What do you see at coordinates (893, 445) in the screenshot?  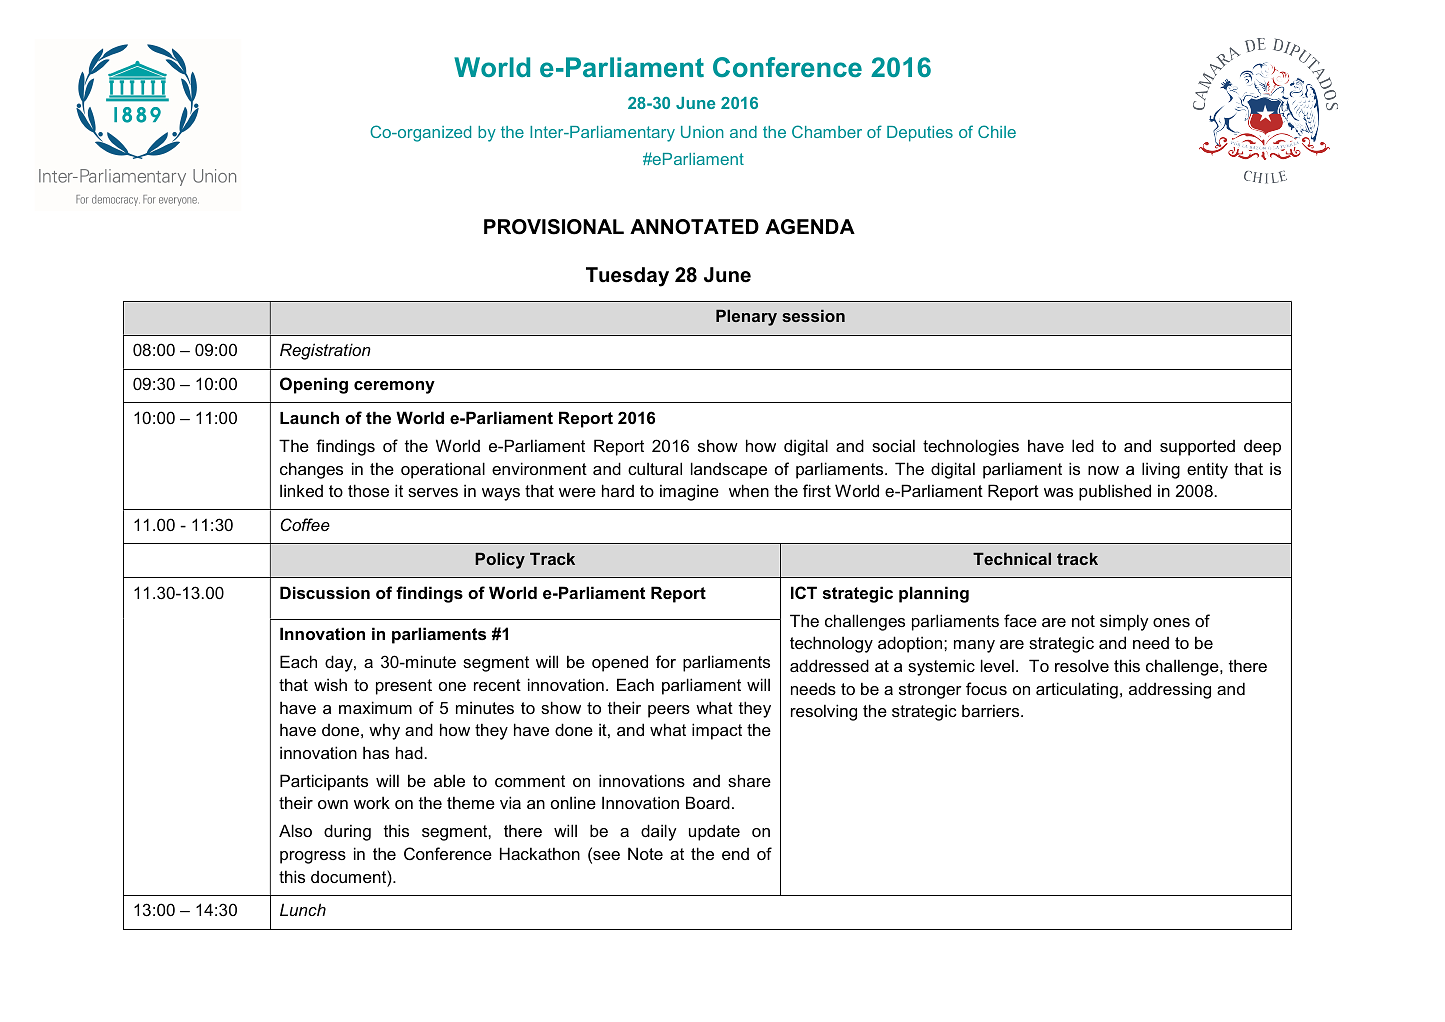 I see `social` at bounding box center [893, 445].
